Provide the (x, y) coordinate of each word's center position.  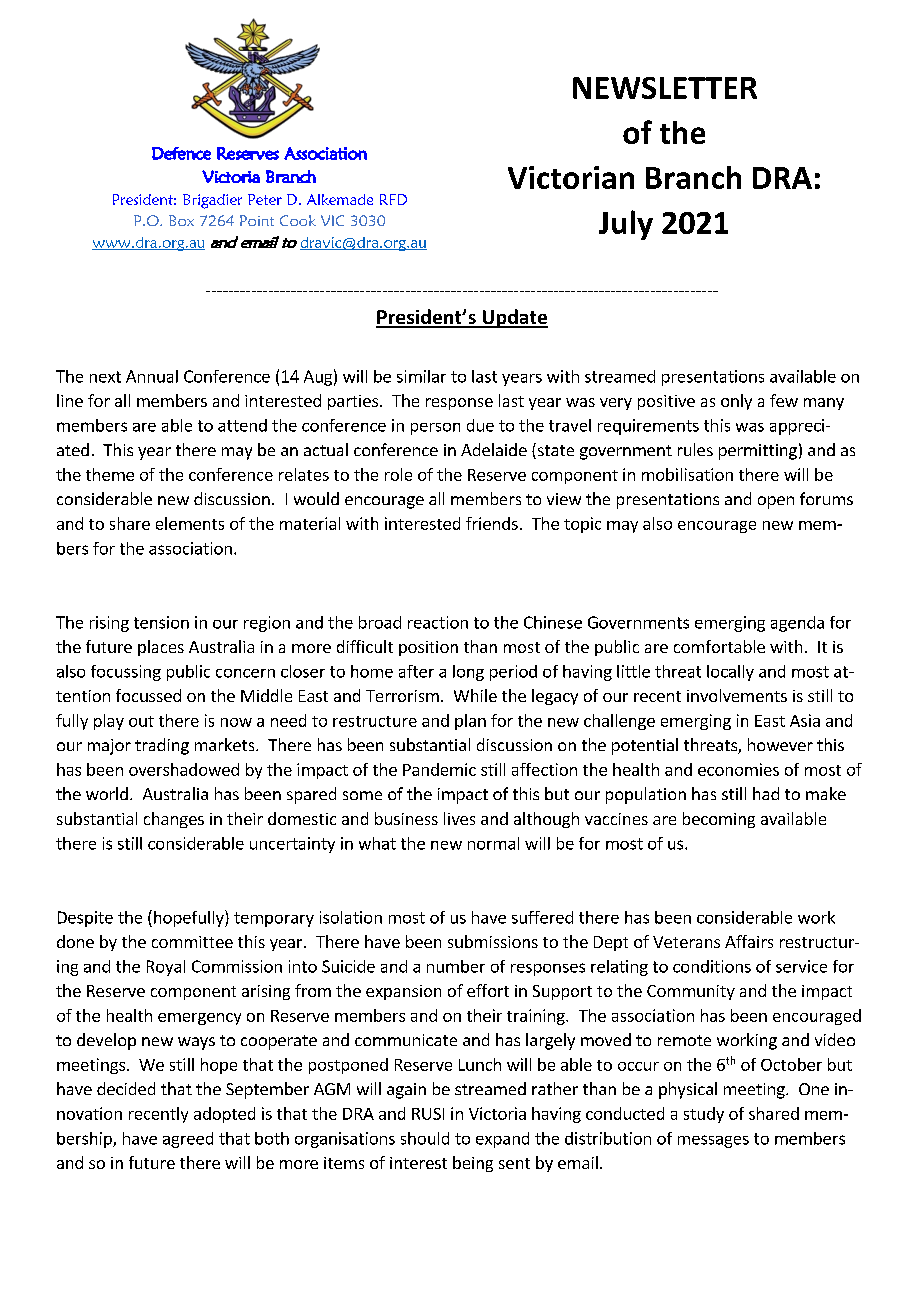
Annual (152, 376)
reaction (438, 622)
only (736, 402)
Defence (181, 153)
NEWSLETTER (665, 88)
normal (493, 843)
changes (174, 820)
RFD (393, 199)
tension (161, 622)
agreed (188, 1140)
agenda (797, 624)
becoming (719, 820)
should (425, 1138)
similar (421, 376)
